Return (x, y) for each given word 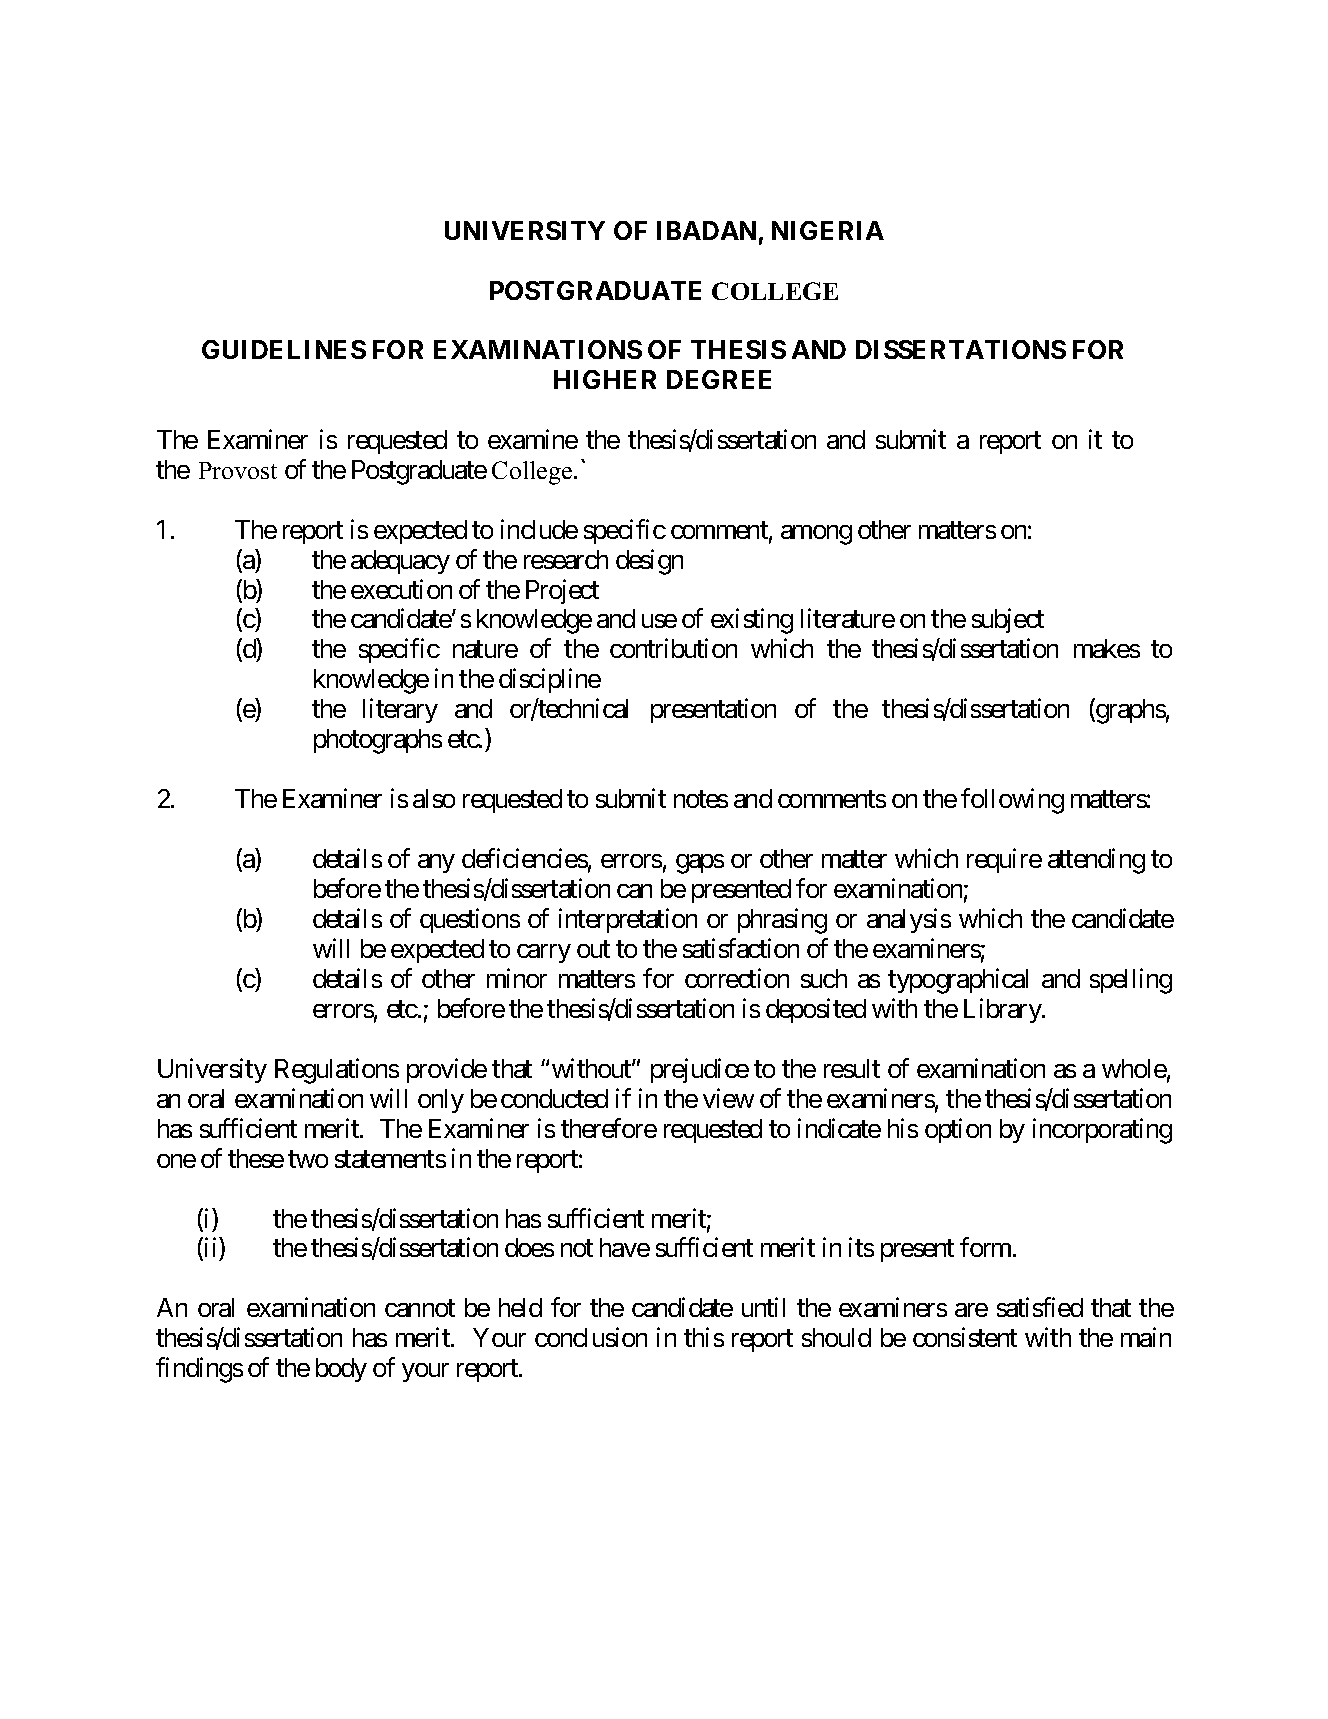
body (341, 1370)
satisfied (1040, 1307)
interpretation (628, 920)
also (434, 798)
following (1012, 801)
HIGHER (605, 379)
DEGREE (719, 379)
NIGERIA (828, 230)
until (763, 1307)
